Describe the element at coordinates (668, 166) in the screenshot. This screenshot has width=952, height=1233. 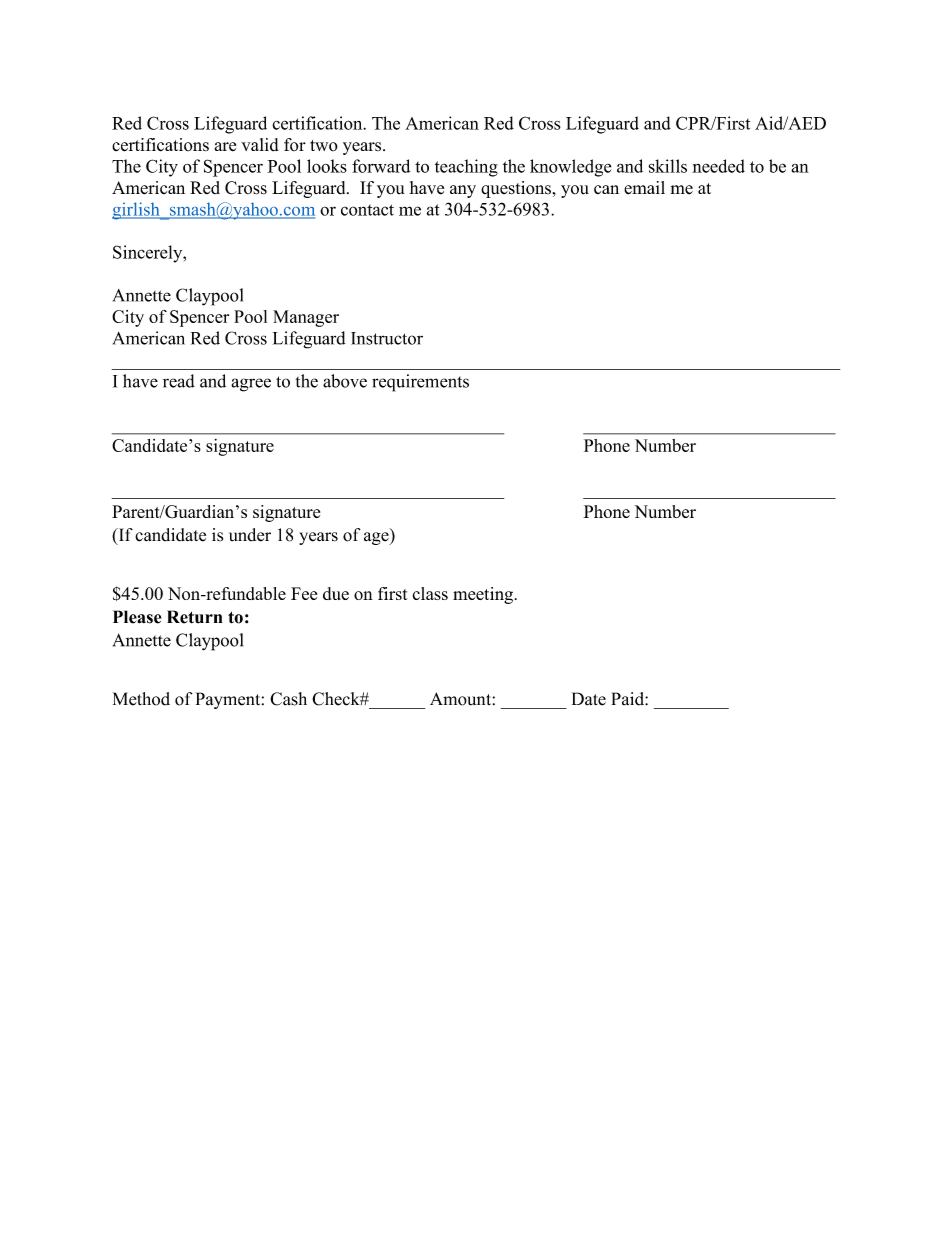
I see `skills` at that location.
